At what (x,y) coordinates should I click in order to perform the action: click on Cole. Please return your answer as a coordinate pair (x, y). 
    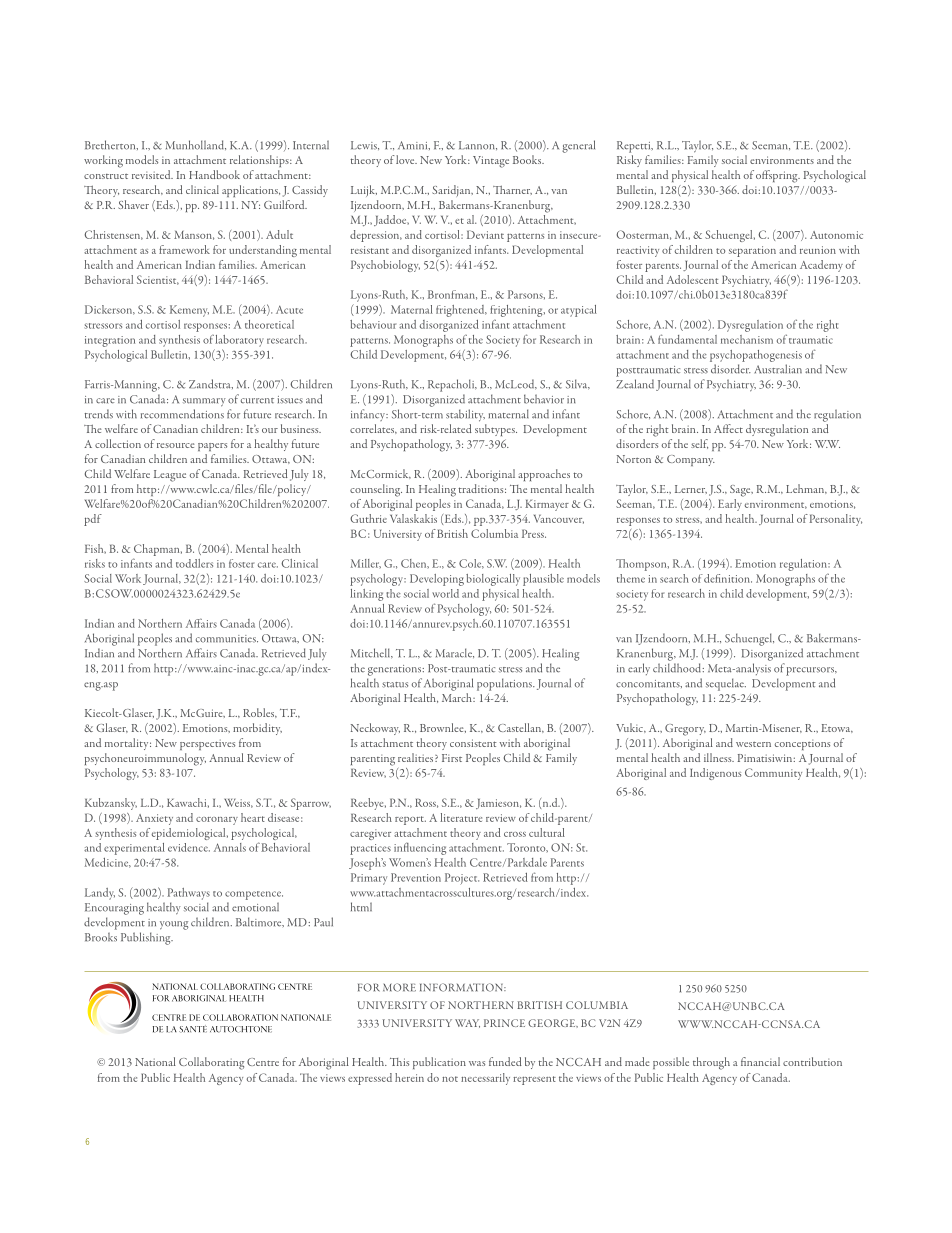
    Looking at the image, I should click on (471, 564).
